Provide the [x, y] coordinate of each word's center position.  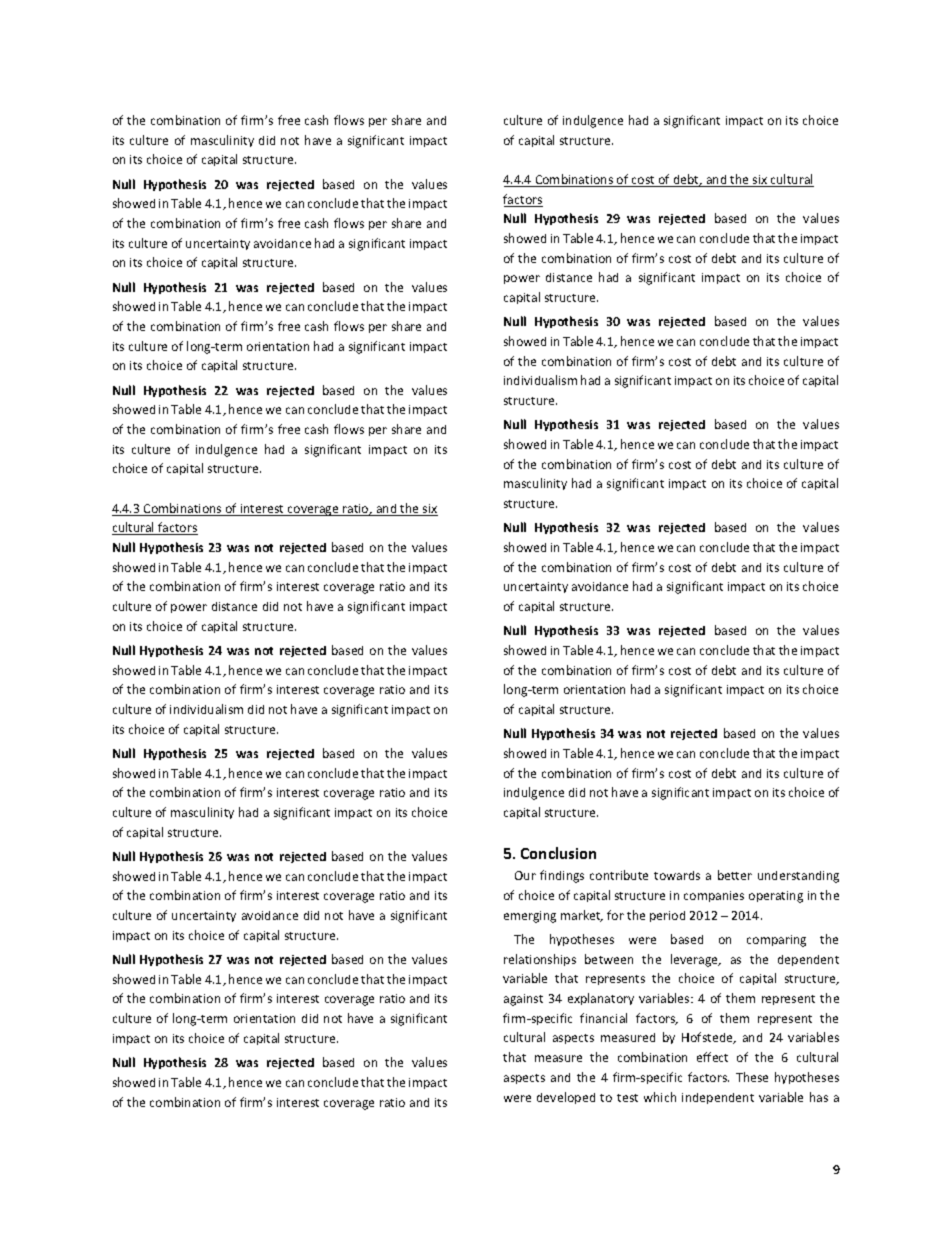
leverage [696, 960]
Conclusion [558, 853]
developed [566, 1098]
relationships [540, 960]
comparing [776, 941]
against [523, 1000]
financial [603, 1018]
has [819, 1097]
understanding [798, 877]
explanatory [601, 999]
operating [776, 897]
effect [712, 1057]
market [582, 916]
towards [677, 875]
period [667, 916]
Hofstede [708, 1038]
